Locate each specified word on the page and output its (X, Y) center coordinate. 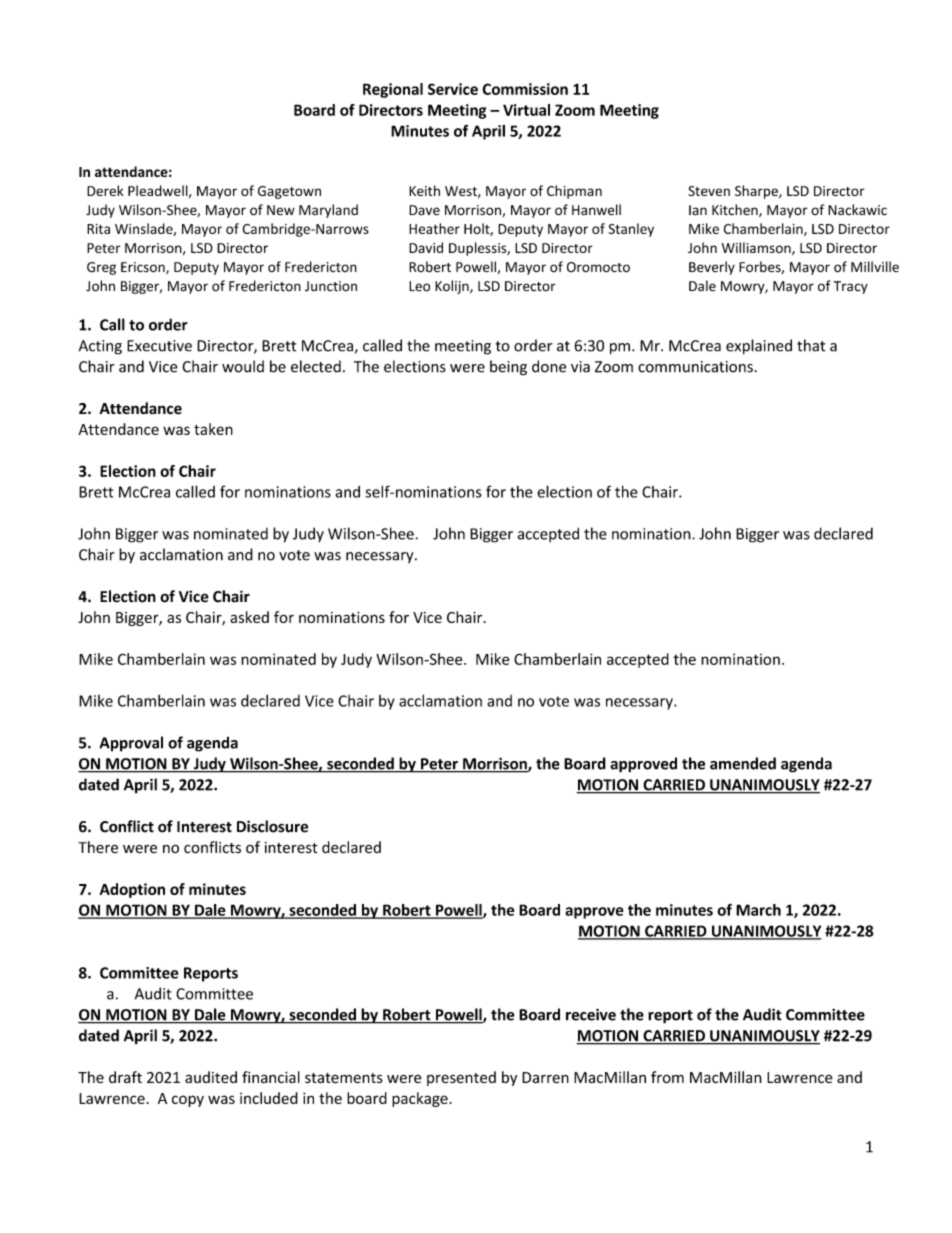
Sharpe (757, 192)
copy (188, 1101)
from (667, 1077)
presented (461, 1078)
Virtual (526, 110)
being (508, 368)
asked (249, 617)
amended (743, 763)
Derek (105, 190)
